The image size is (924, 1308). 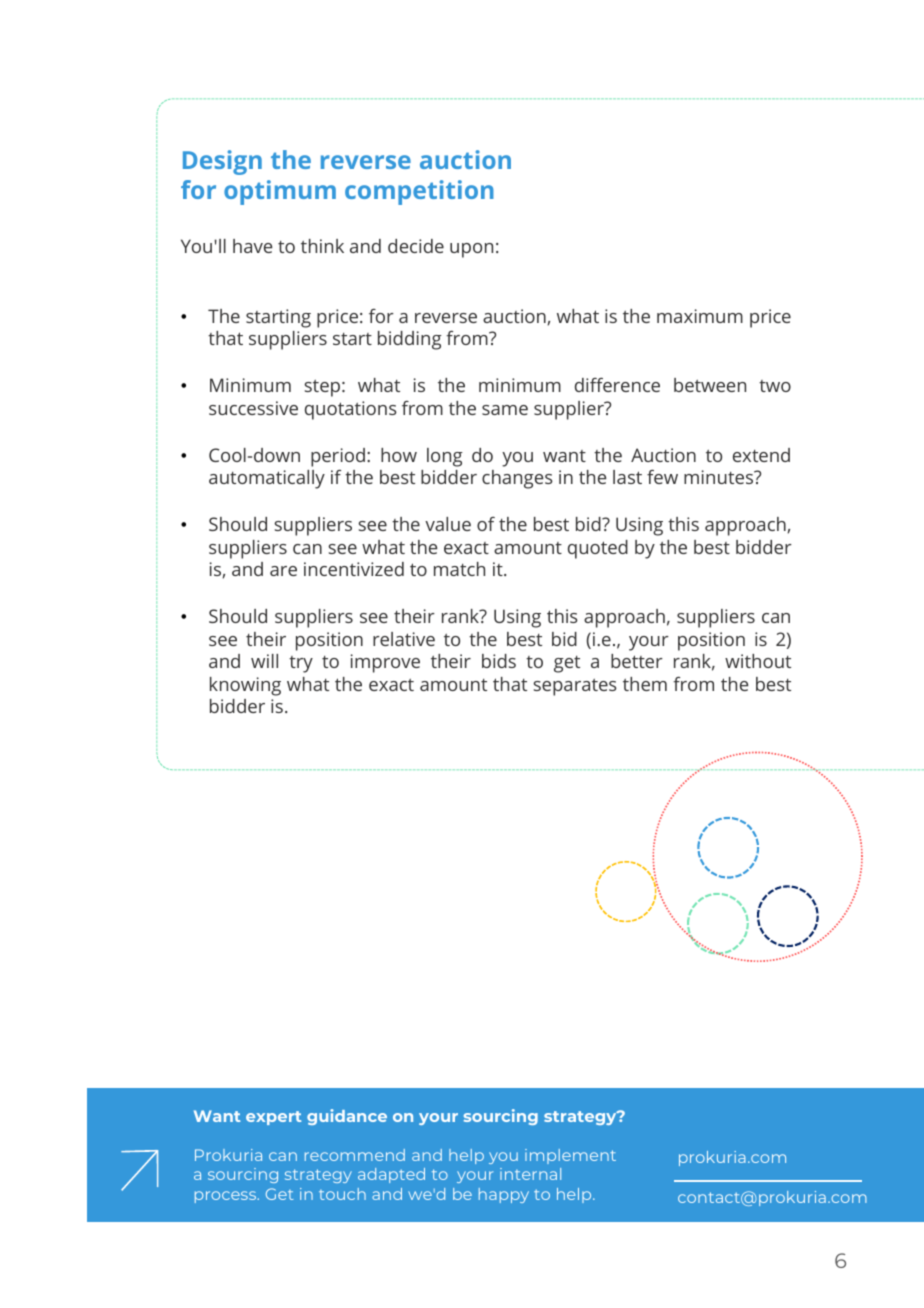 What do you see at coordinates (758, 661) in the screenshot?
I see `without` at bounding box center [758, 661].
